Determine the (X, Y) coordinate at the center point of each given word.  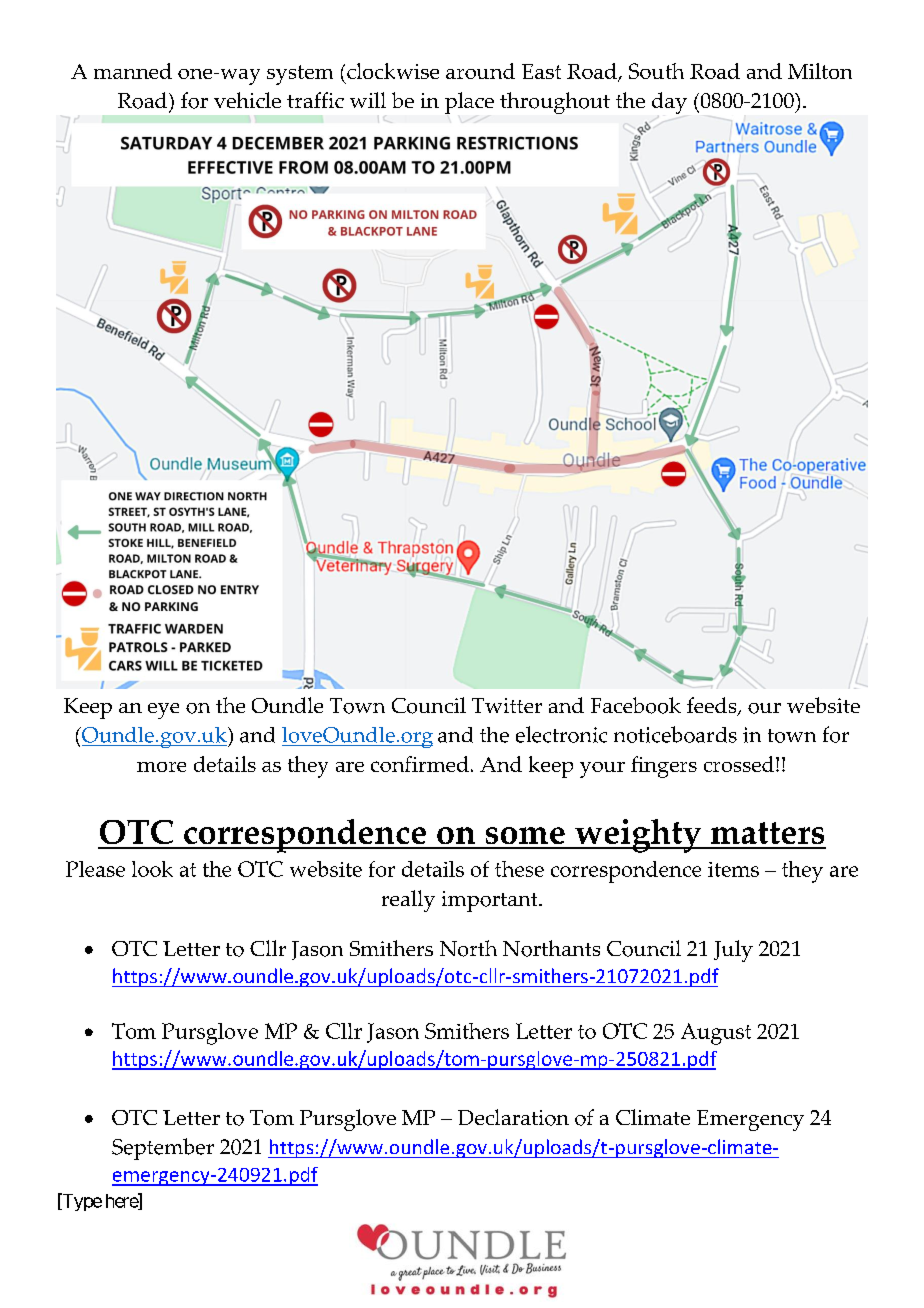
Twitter (507, 705)
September (163, 1149)
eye (163, 711)
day (669, 104)
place (469, 103)
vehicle (247, 100)
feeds (713, 706)
